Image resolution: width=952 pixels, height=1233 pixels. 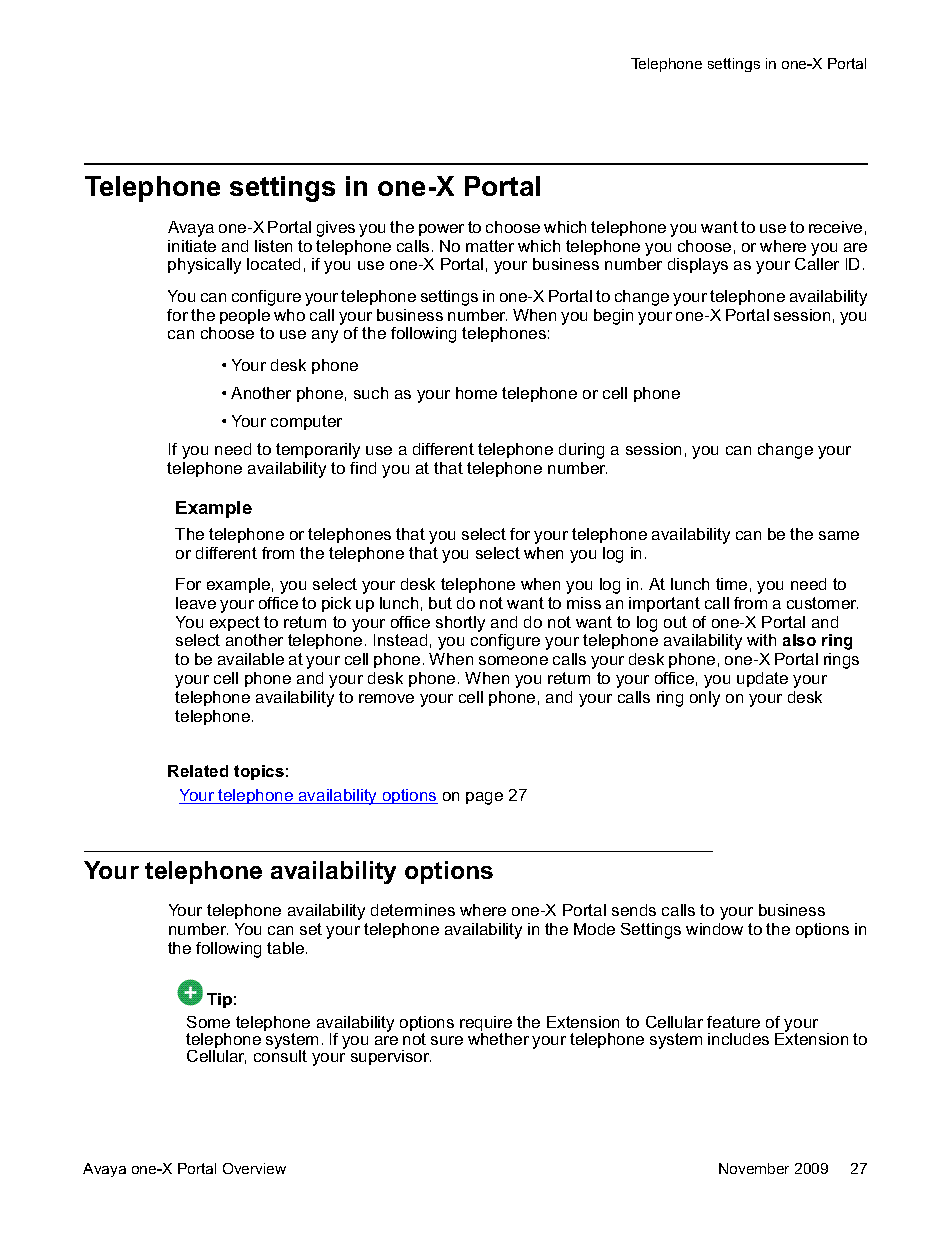 What do you see at coordinates (754, 1168) in the screenshot?
I see `November` at bounding box center [754, 1168].
